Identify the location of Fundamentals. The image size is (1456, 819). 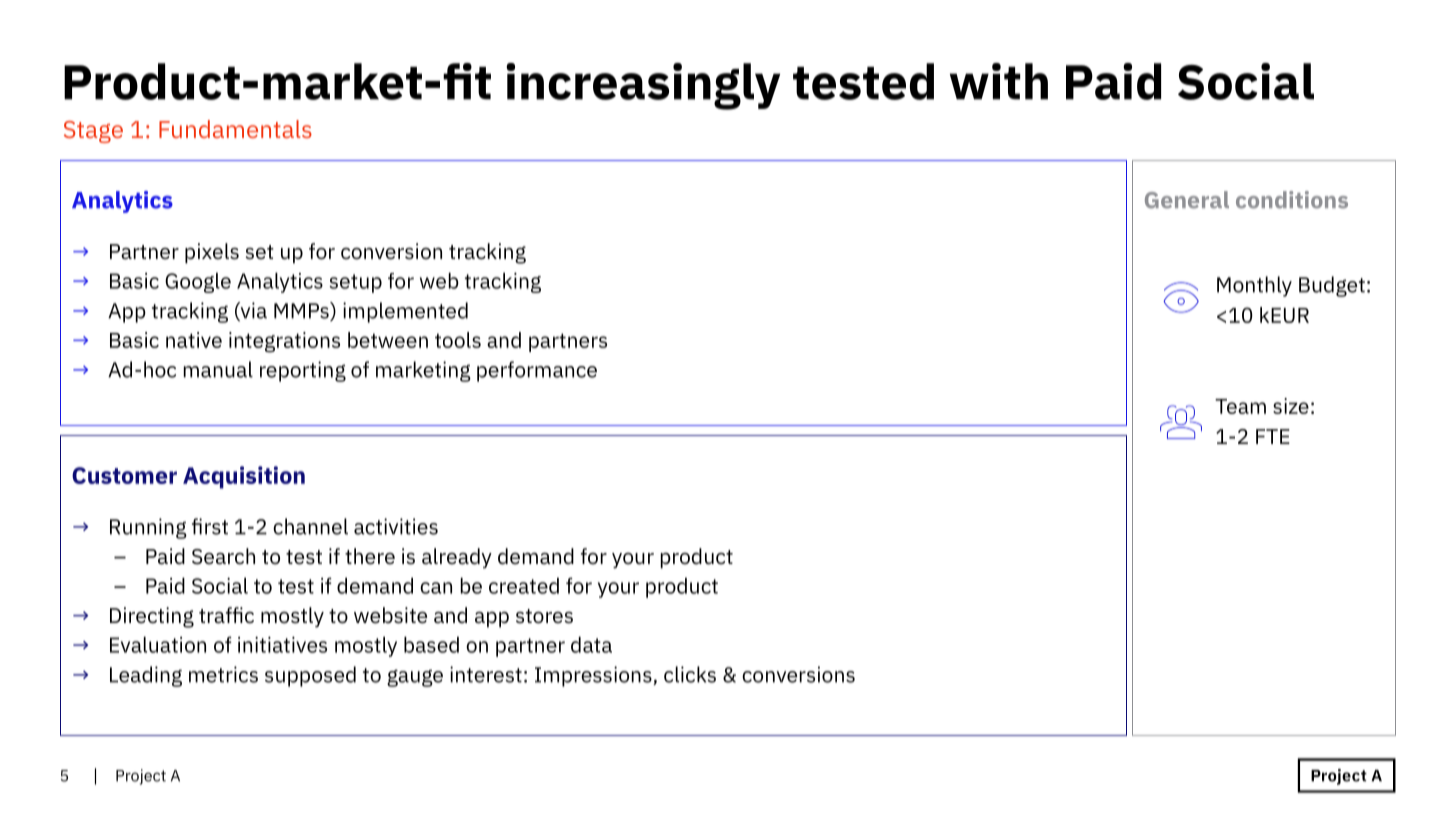
(235, 129).
